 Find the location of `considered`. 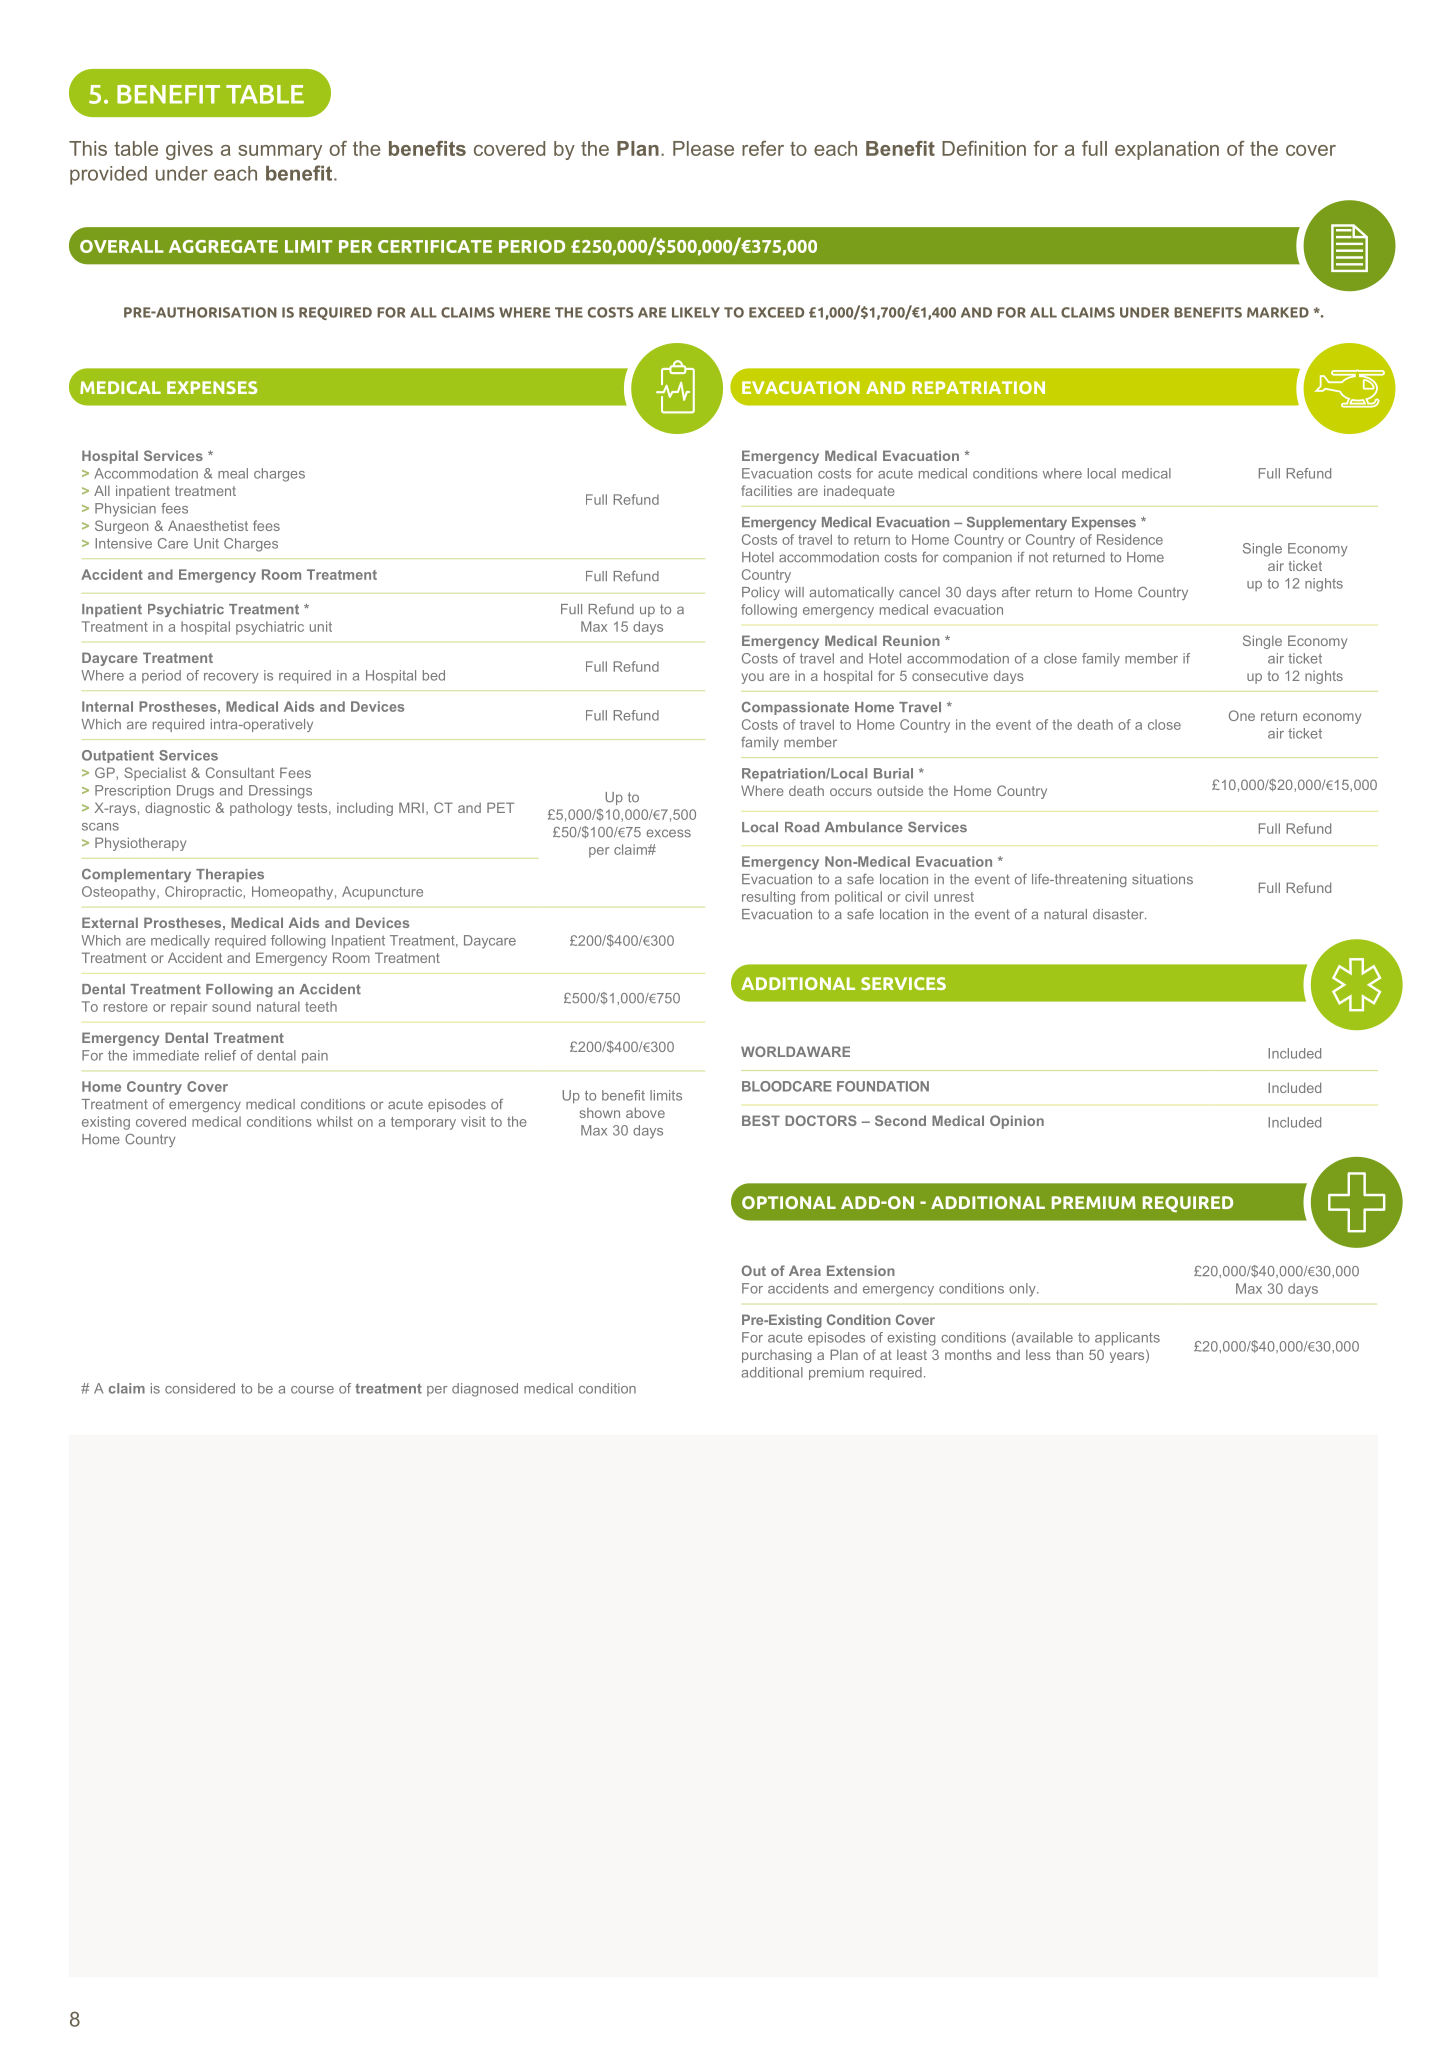

considered is located at coordinates (200, 1388).
